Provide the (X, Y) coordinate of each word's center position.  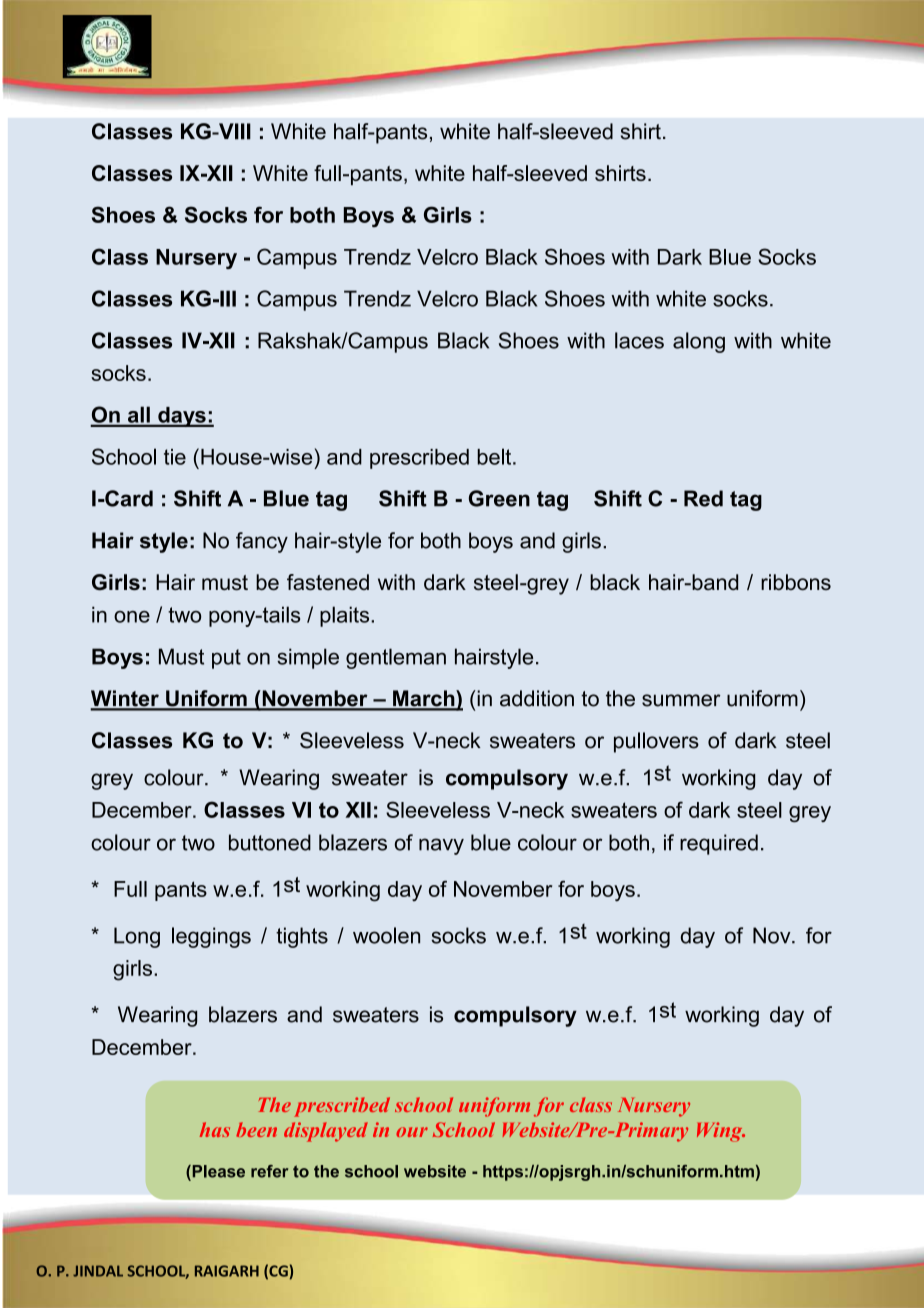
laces (639, 340)
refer (269, 1171)
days (182, 417)
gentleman (396, 658)
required (719, 844)
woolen (386, 935)
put (226, 659)
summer (681, 700)
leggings (211, 937)
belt (495, 456)
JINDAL (98, 1271)
